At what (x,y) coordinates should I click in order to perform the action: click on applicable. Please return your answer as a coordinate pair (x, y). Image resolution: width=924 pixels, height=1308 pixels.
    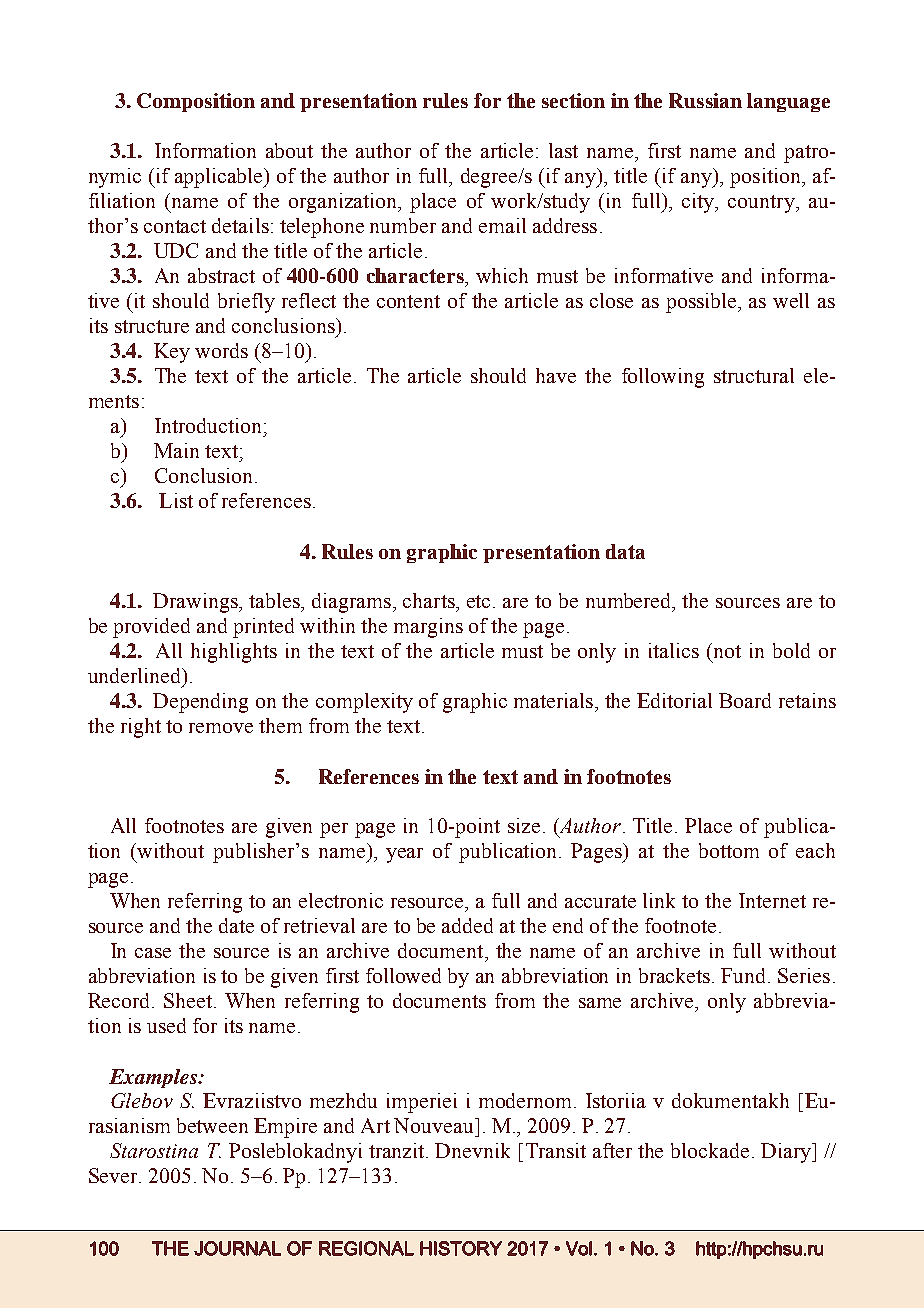
    Looking at the image, I should click on (220, 178).
